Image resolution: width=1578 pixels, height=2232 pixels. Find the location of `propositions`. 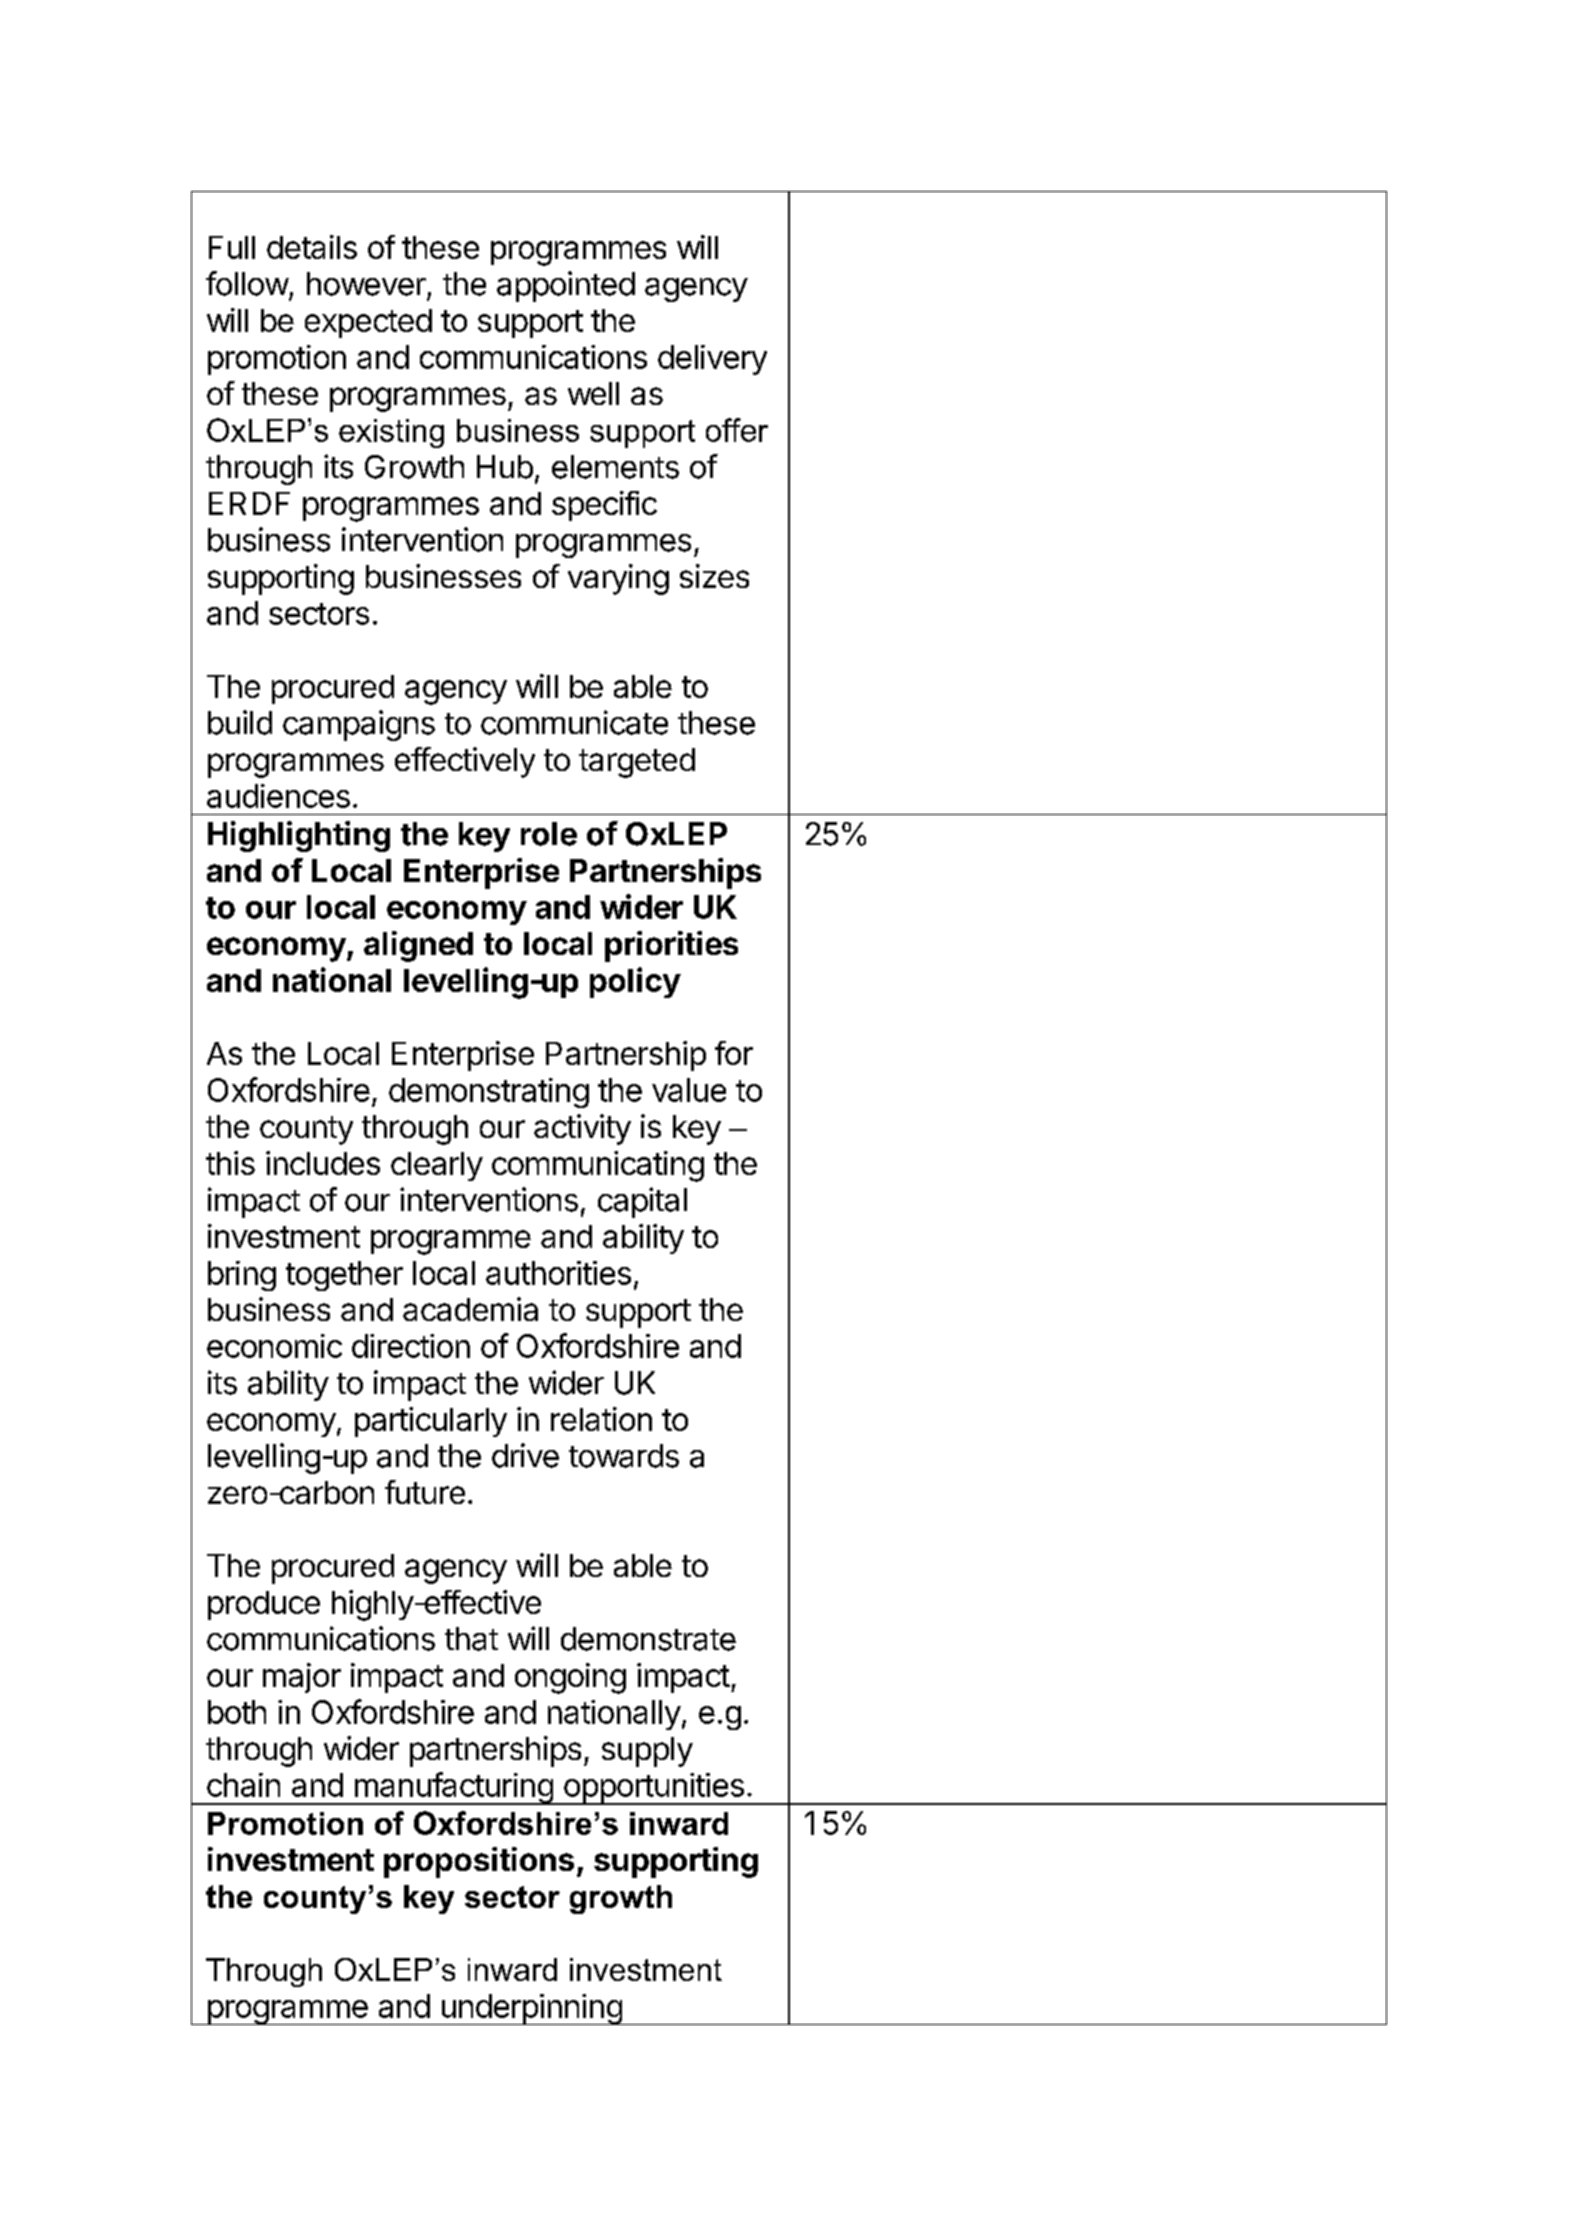

propositions is located at coordinates (479, 1862).
